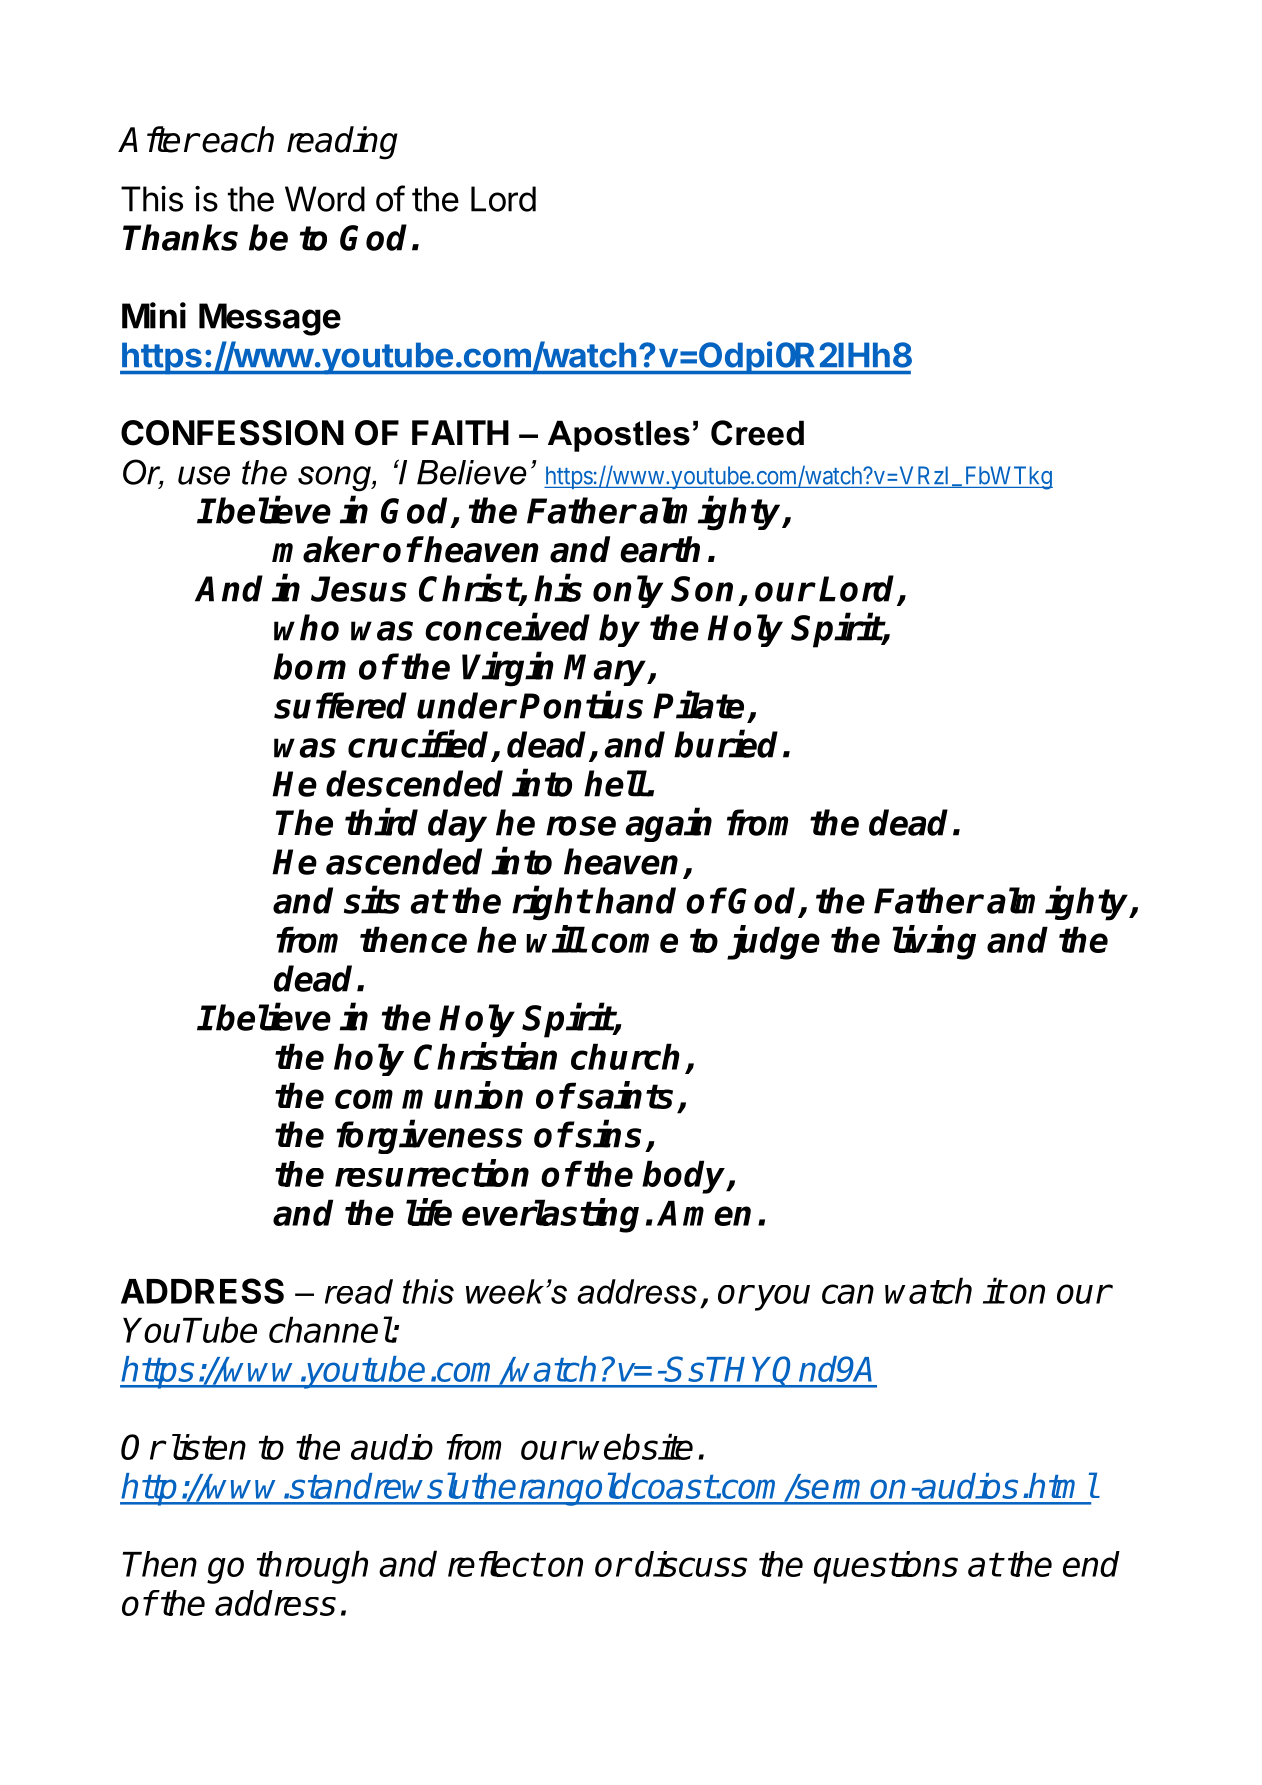 This document has height=1785, width=1262. I want to click on each, so click(238, 139).
